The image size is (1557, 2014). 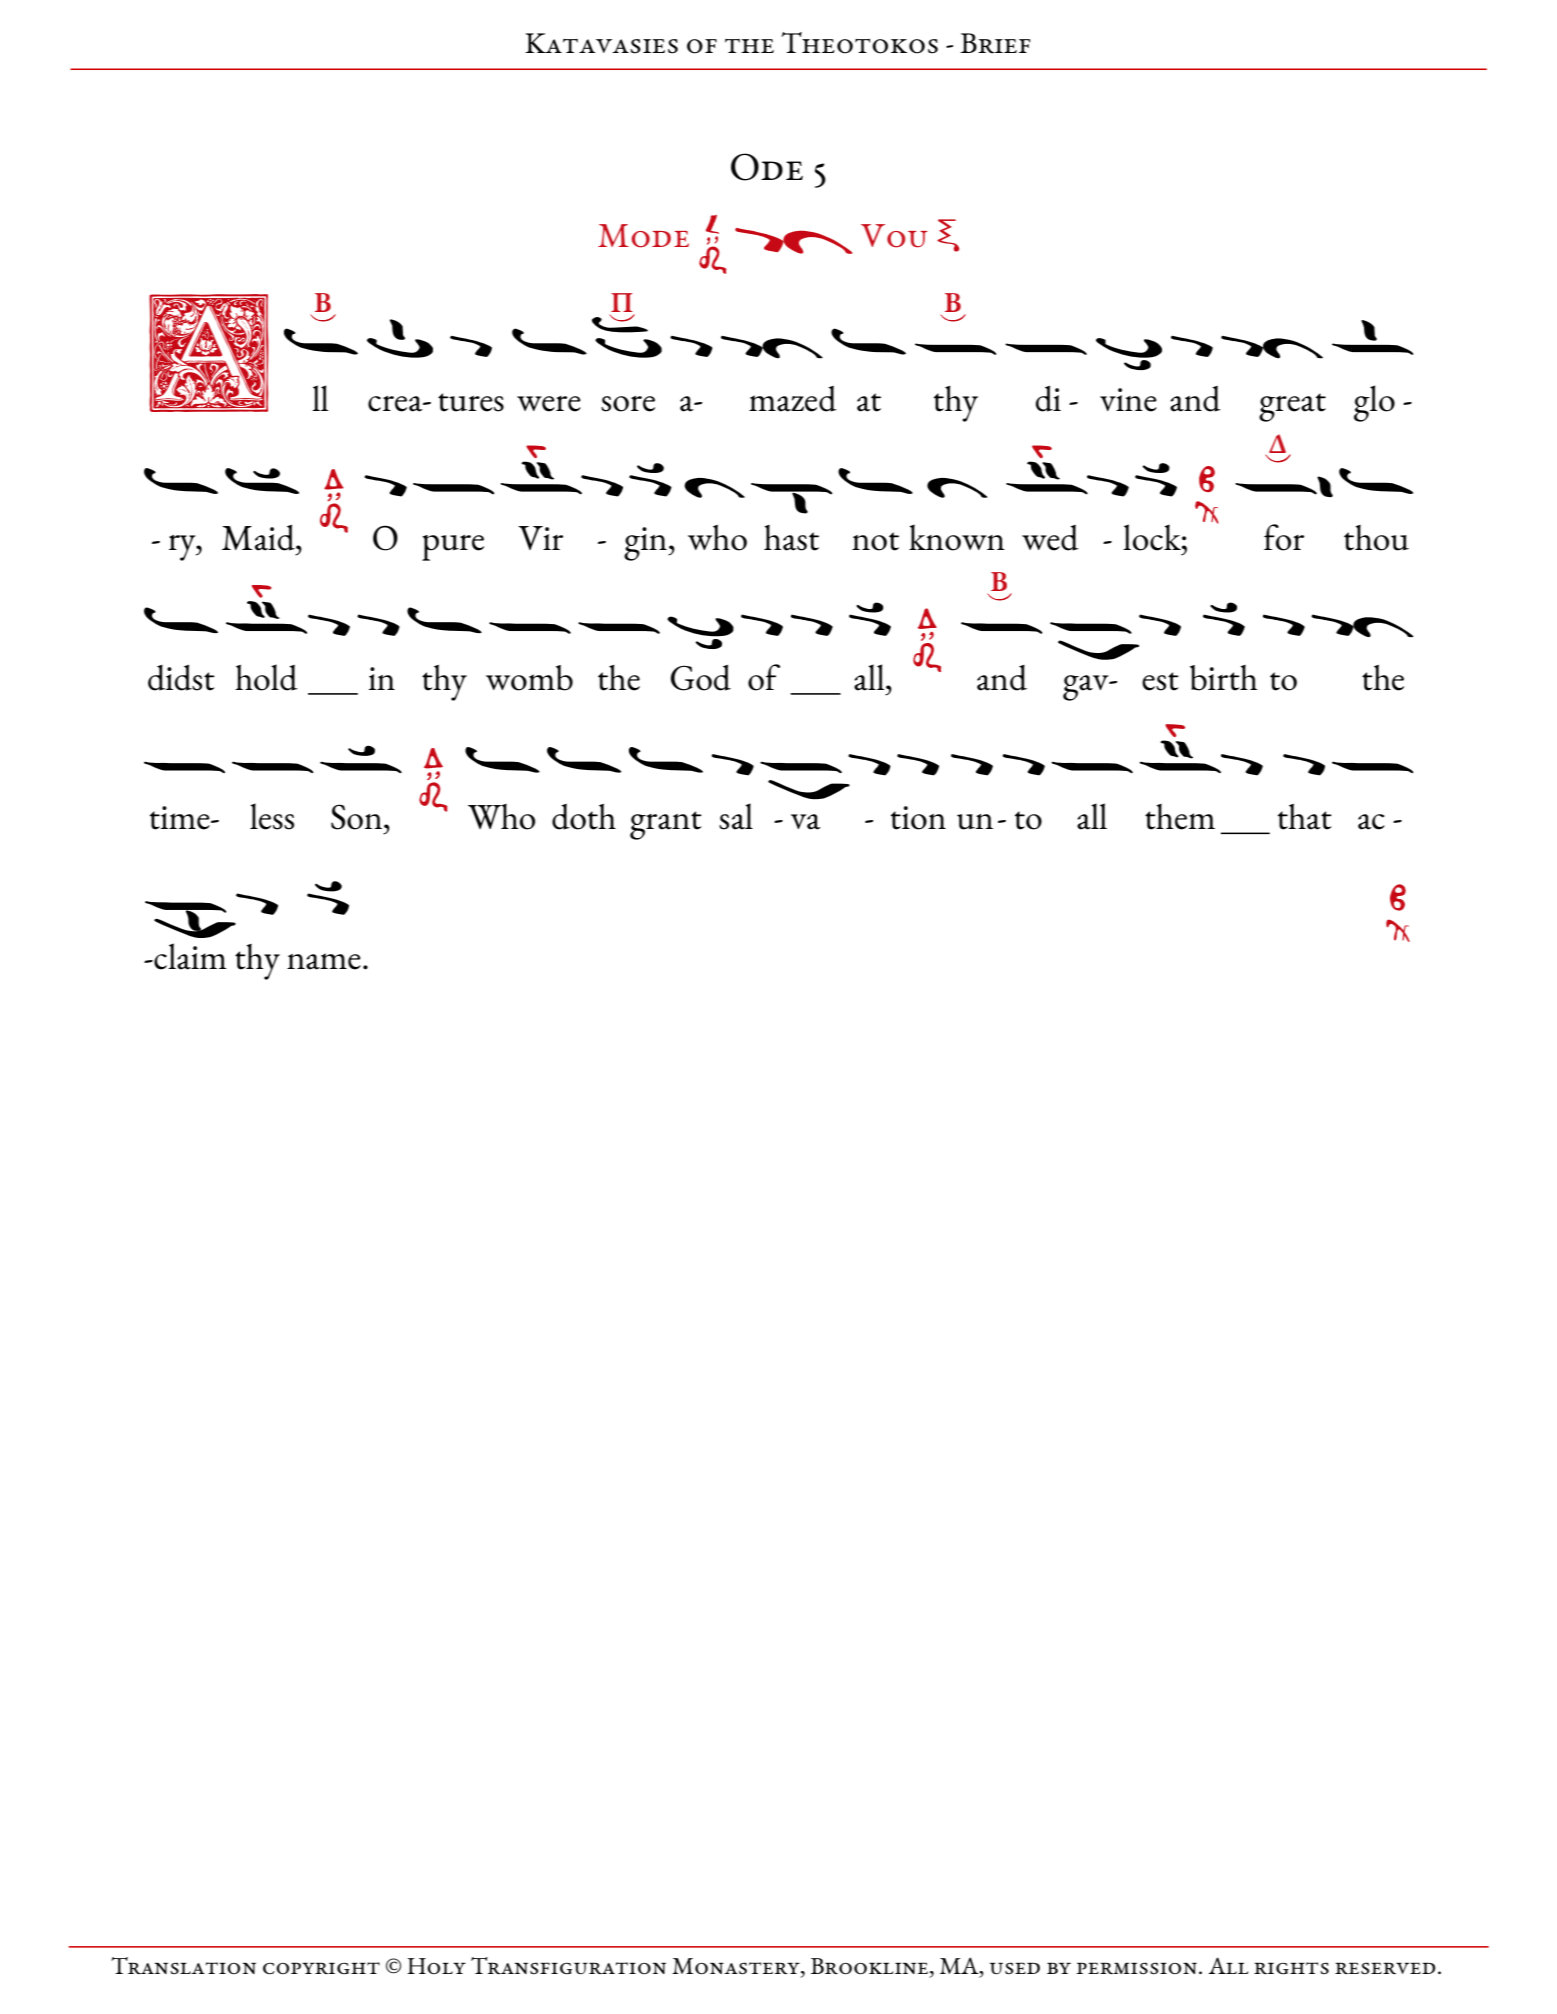 What do you see at coordinates (643, 236) in the document?
I see `Mode` at bounding box center [643, 236].
